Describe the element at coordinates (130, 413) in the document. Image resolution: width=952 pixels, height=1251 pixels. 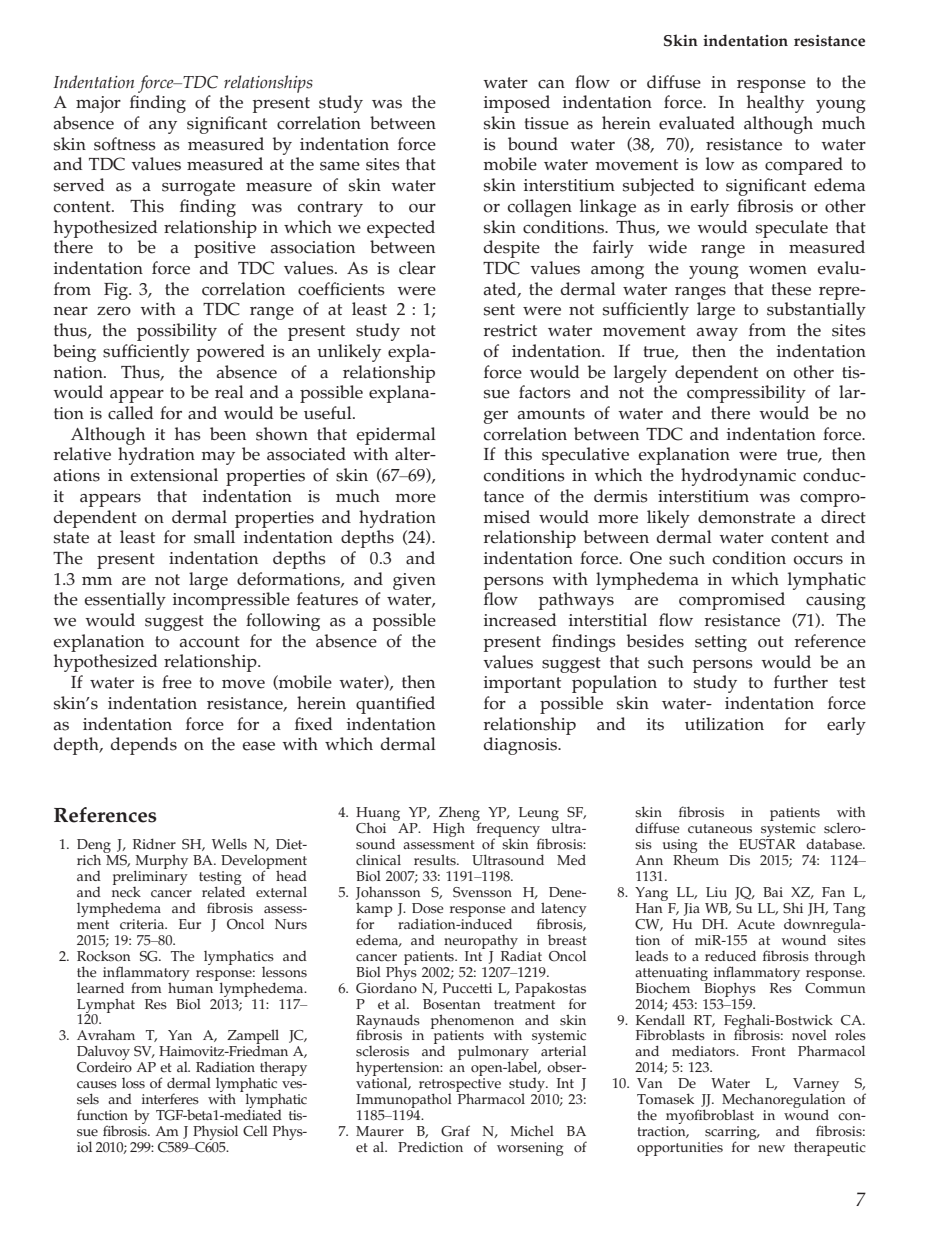
I see `called` at that location.
